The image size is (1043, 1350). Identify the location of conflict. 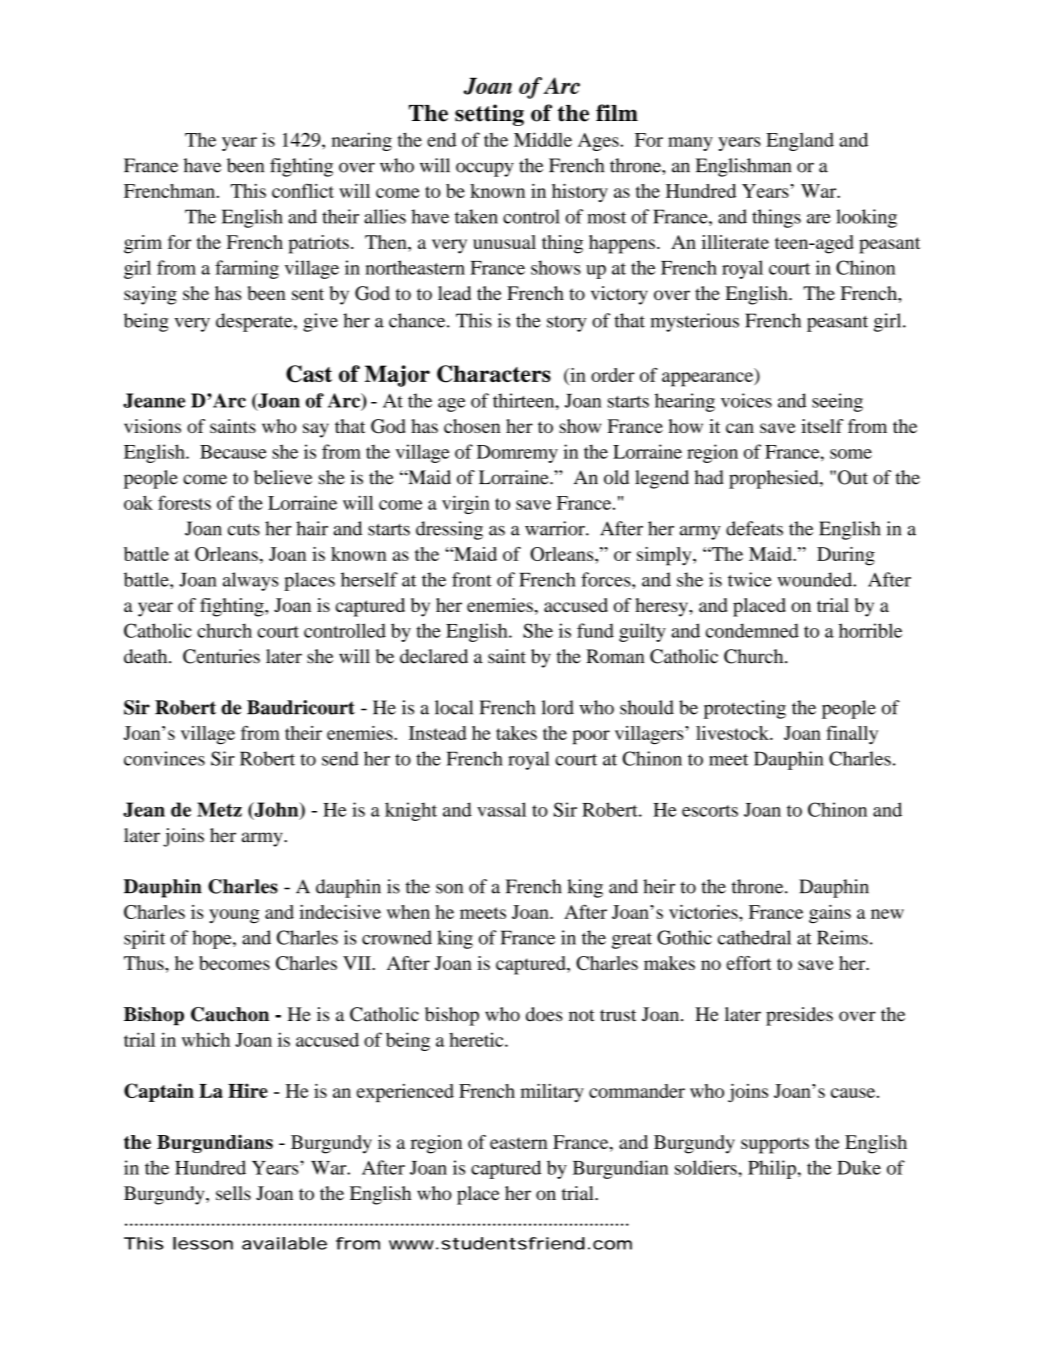
(303, 190).
